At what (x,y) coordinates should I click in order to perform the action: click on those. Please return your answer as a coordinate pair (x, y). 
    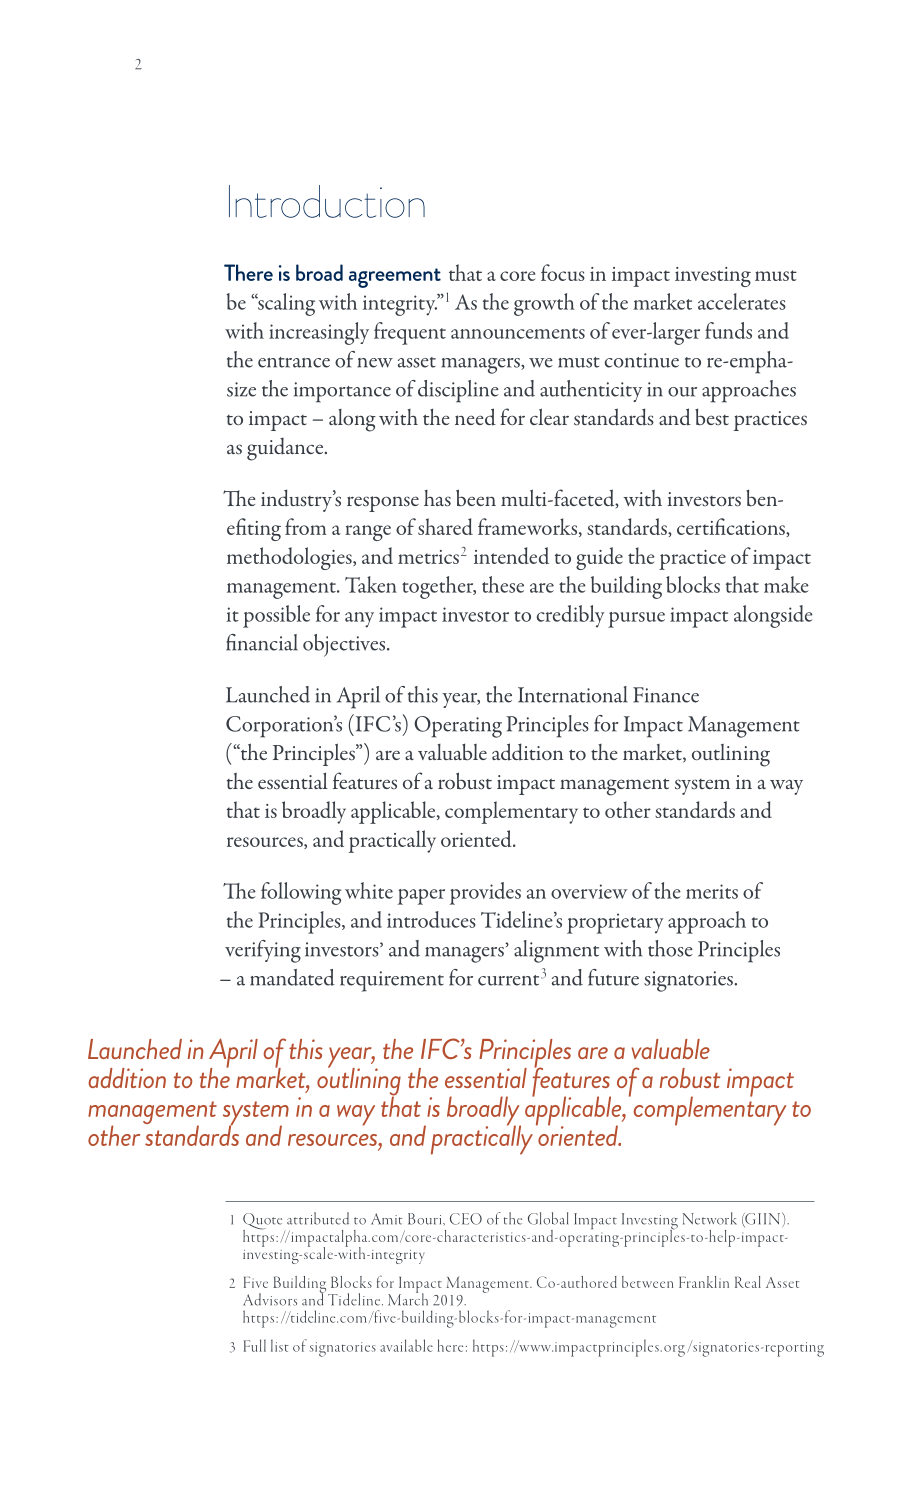
    Looking at the image, I should click on (670, 948).
